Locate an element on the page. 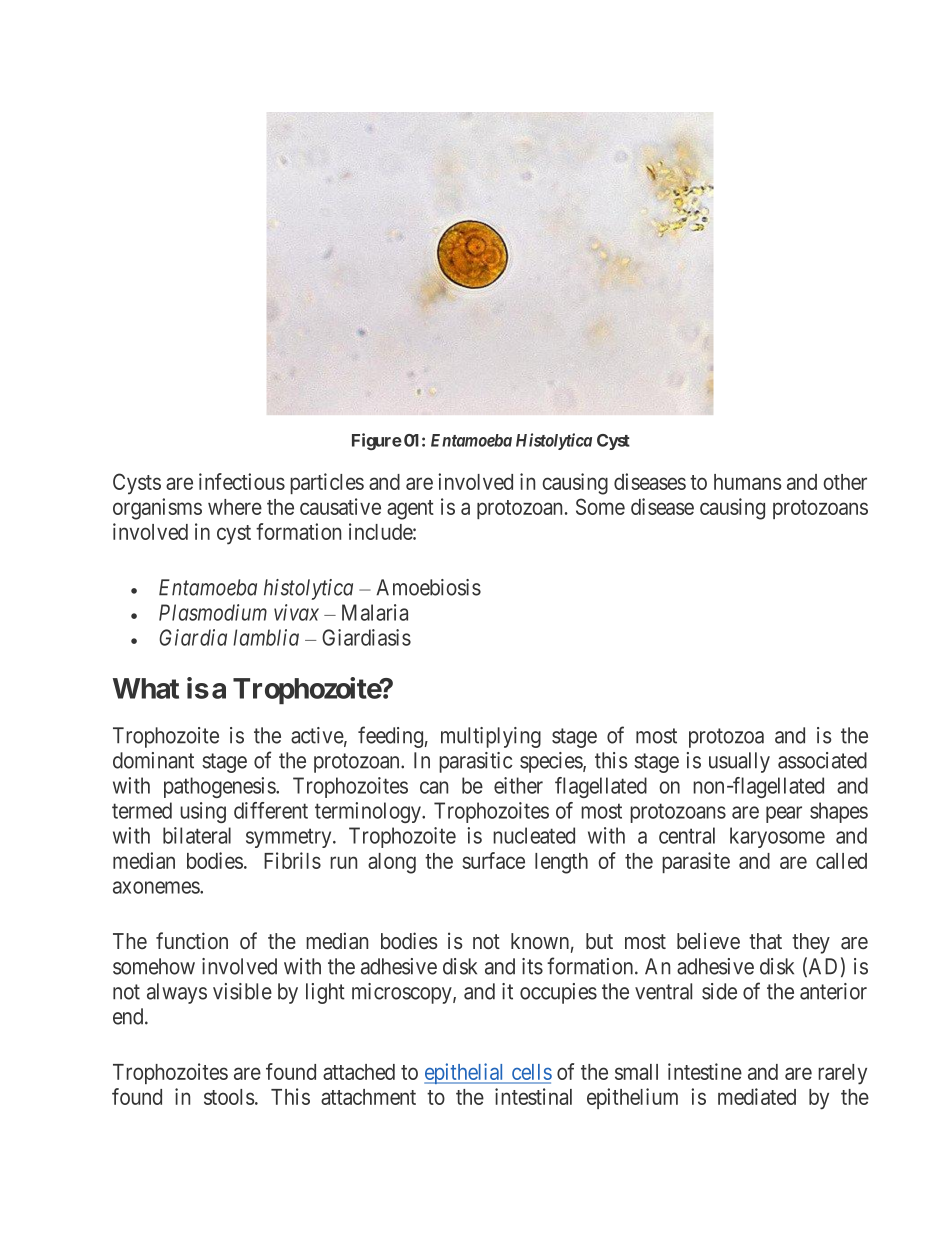 This document has width=952, height=1233. mediated is located at coordinates (757, 1096).
